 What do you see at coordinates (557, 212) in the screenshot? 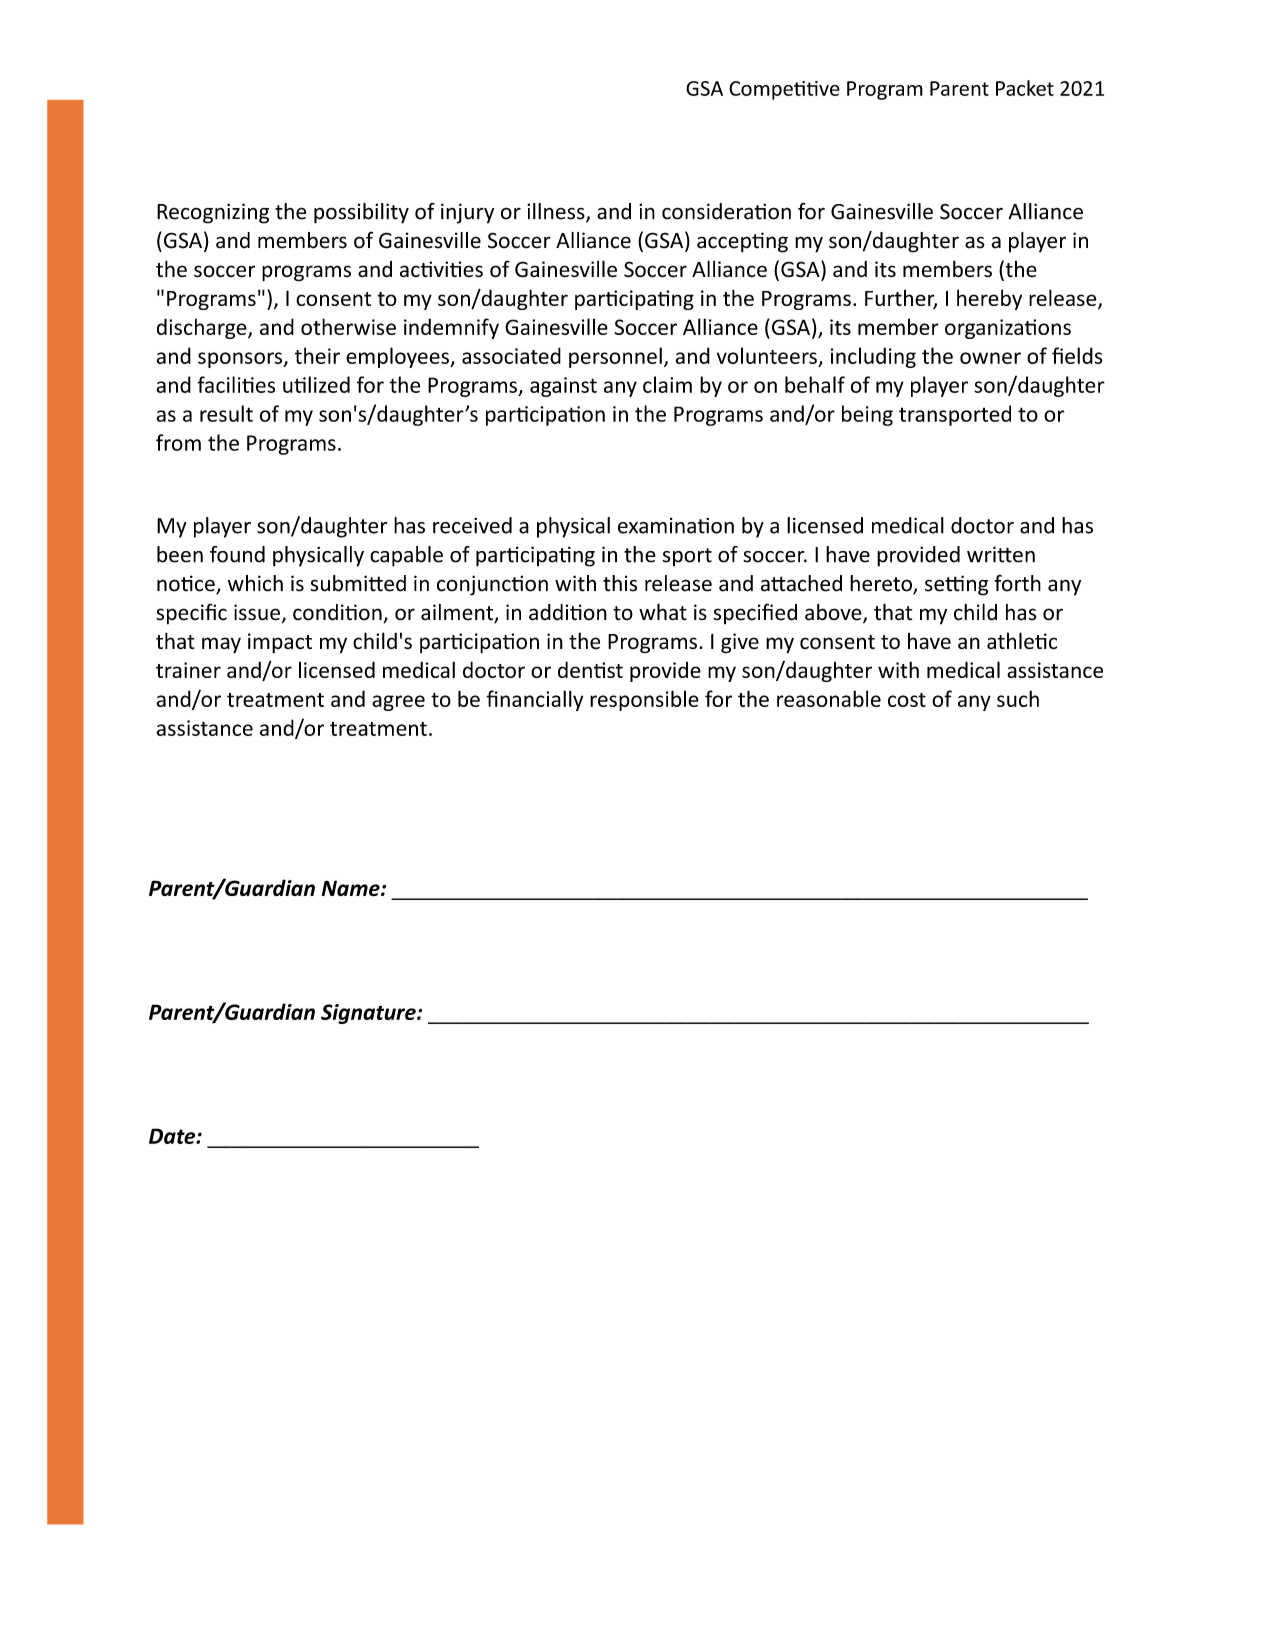
I see `illness` at bounding box center [557, 212].
